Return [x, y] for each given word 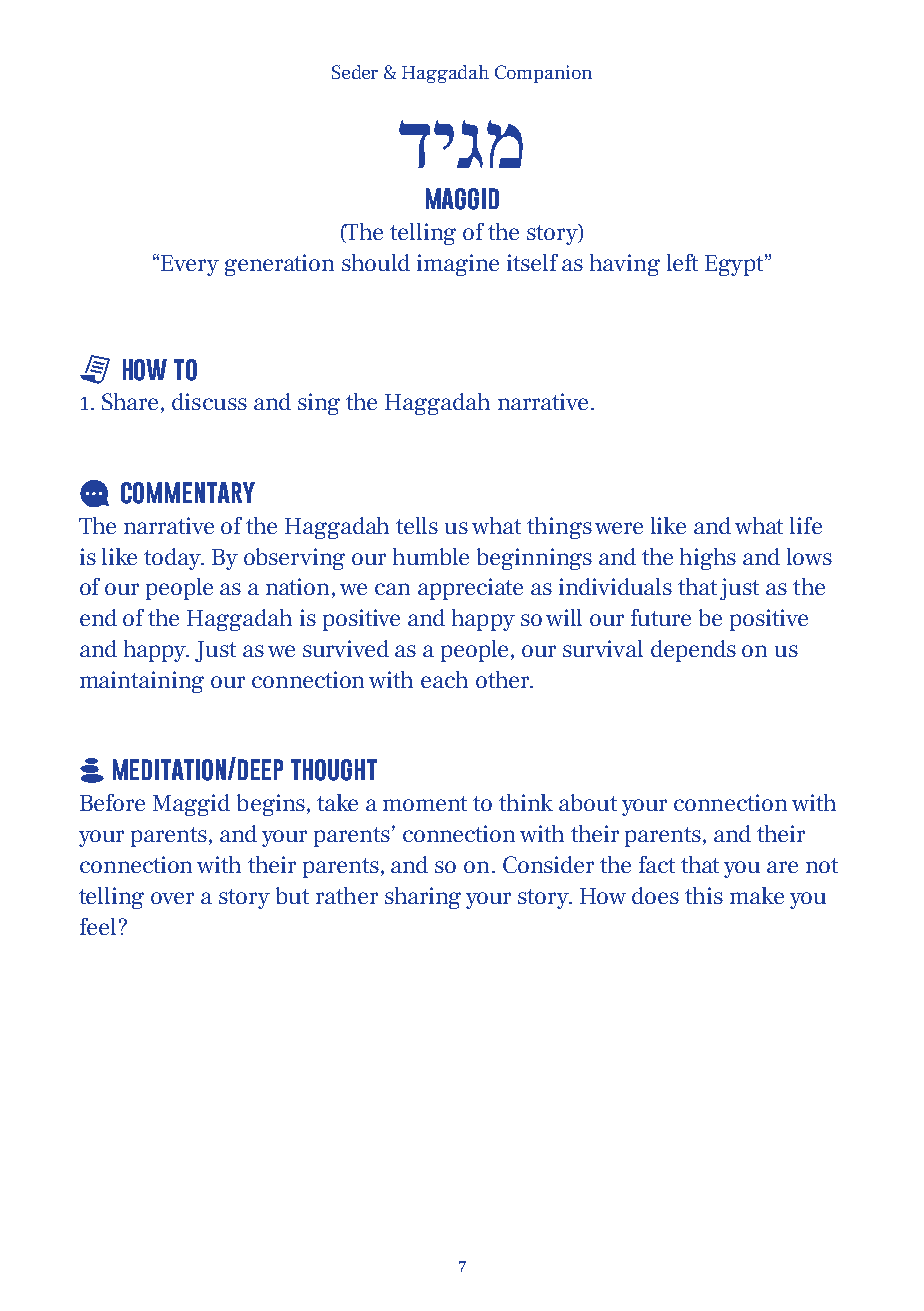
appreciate [470, 589]
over [172, 898]
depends [693, 651]
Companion [543, 74]
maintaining [142, 682]
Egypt [735, 265]
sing [319, 404]
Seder [355, 72]
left [682, 262]
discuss [209, 401]
